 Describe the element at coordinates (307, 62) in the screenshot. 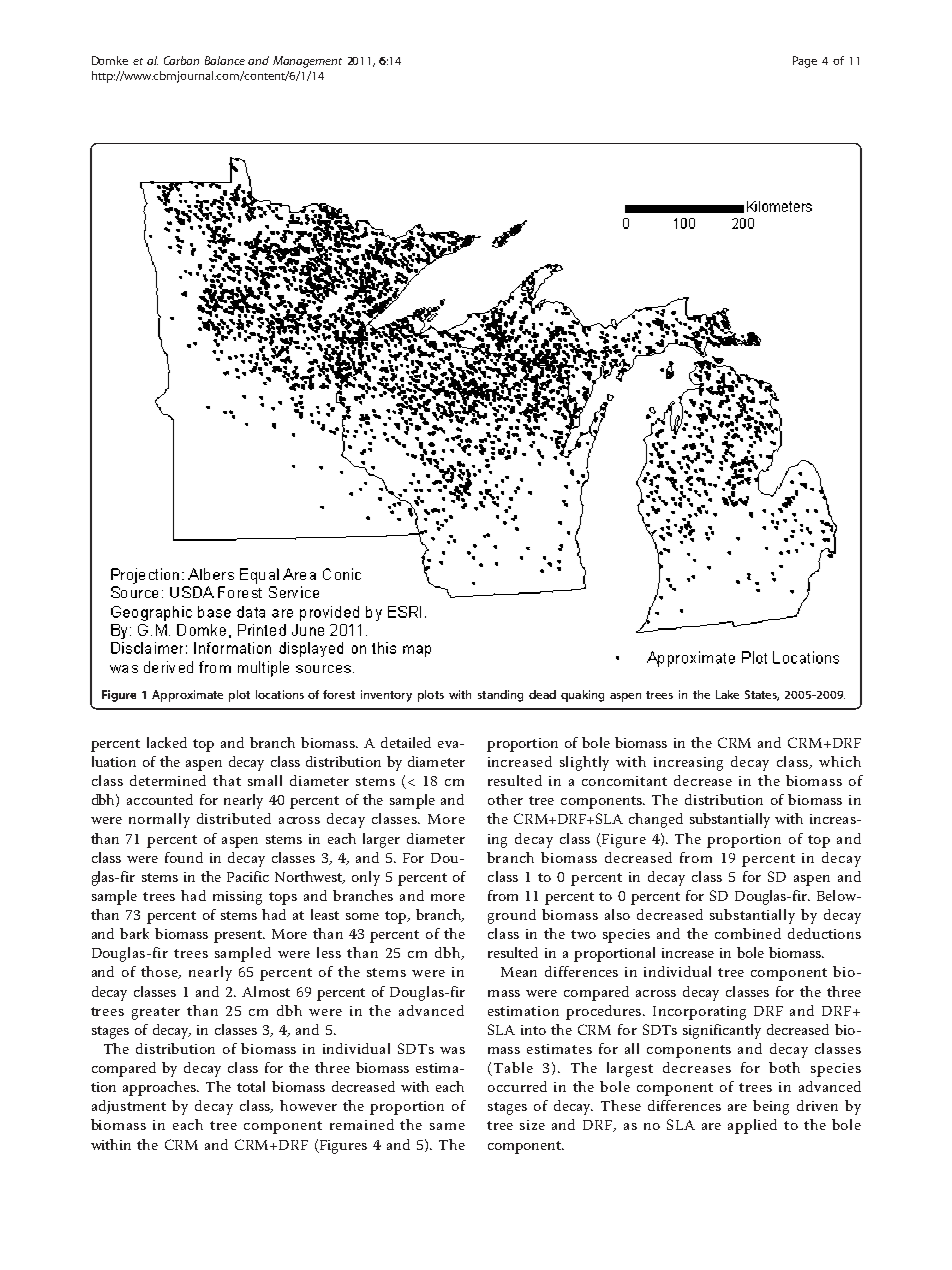

I see `Management` at that location.
